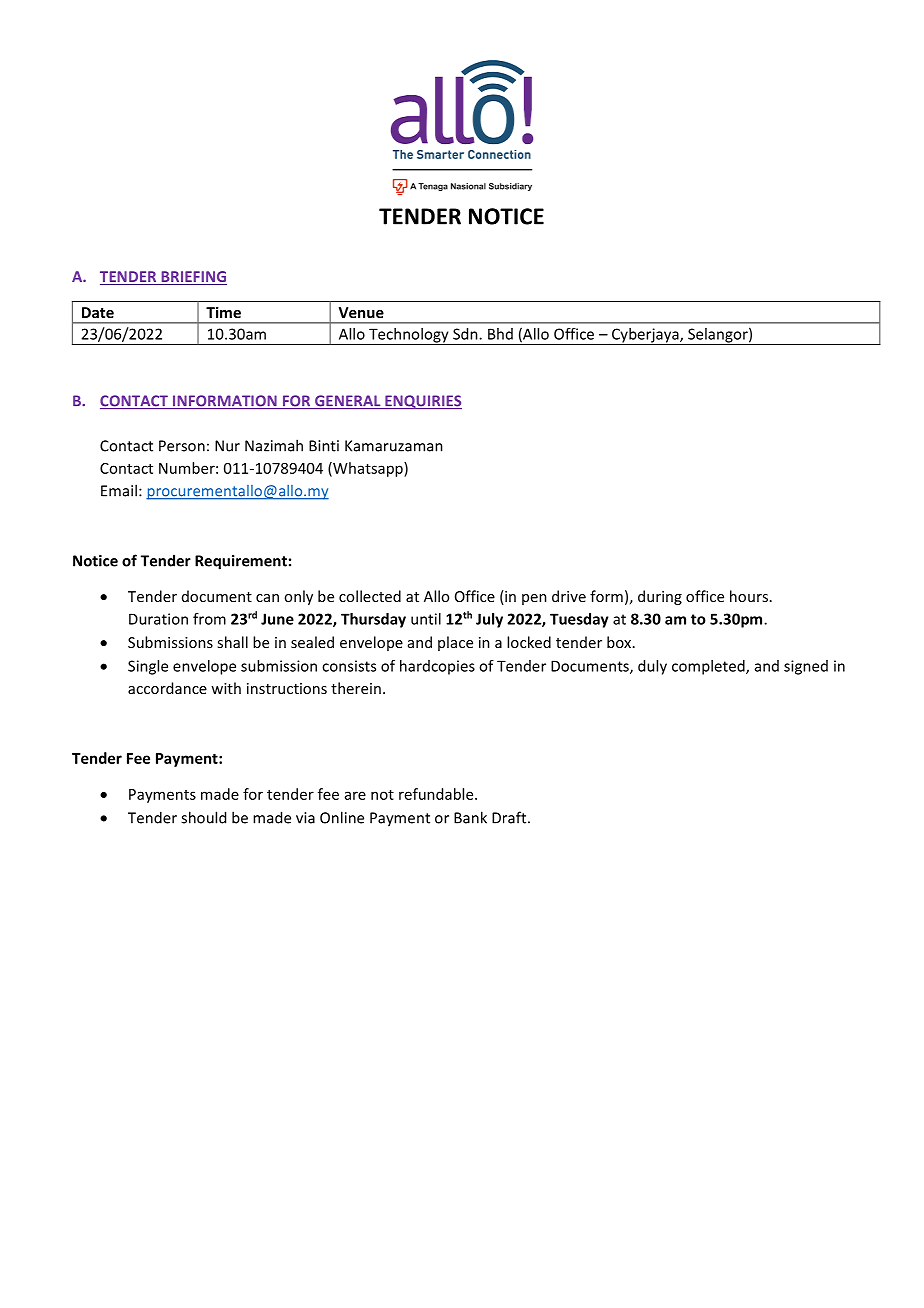  What do you see at coordinates (370, 596) in the page?
I see `collected` at bounding box center [370, 596].
